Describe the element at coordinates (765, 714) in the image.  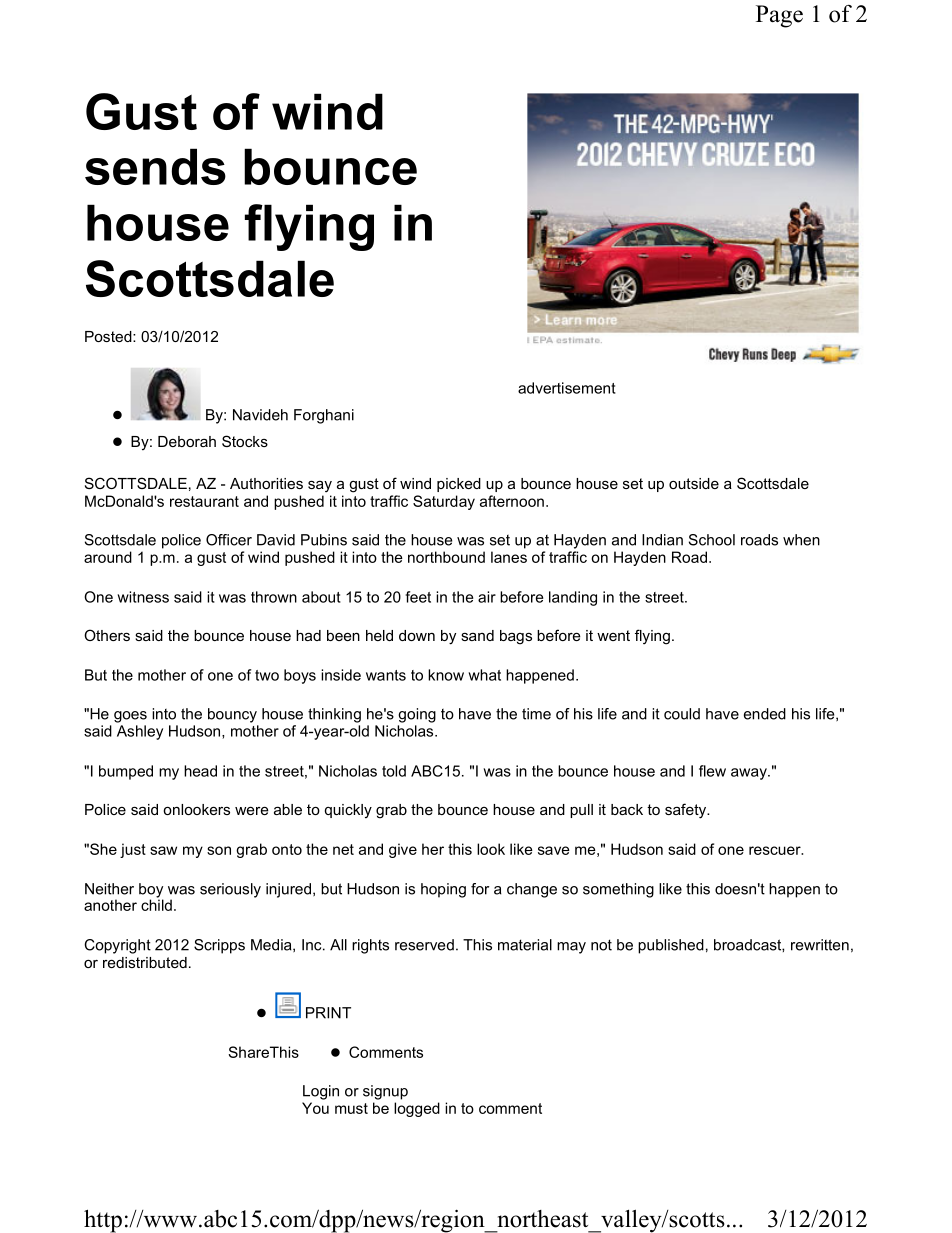
I see `ended` at that location.
